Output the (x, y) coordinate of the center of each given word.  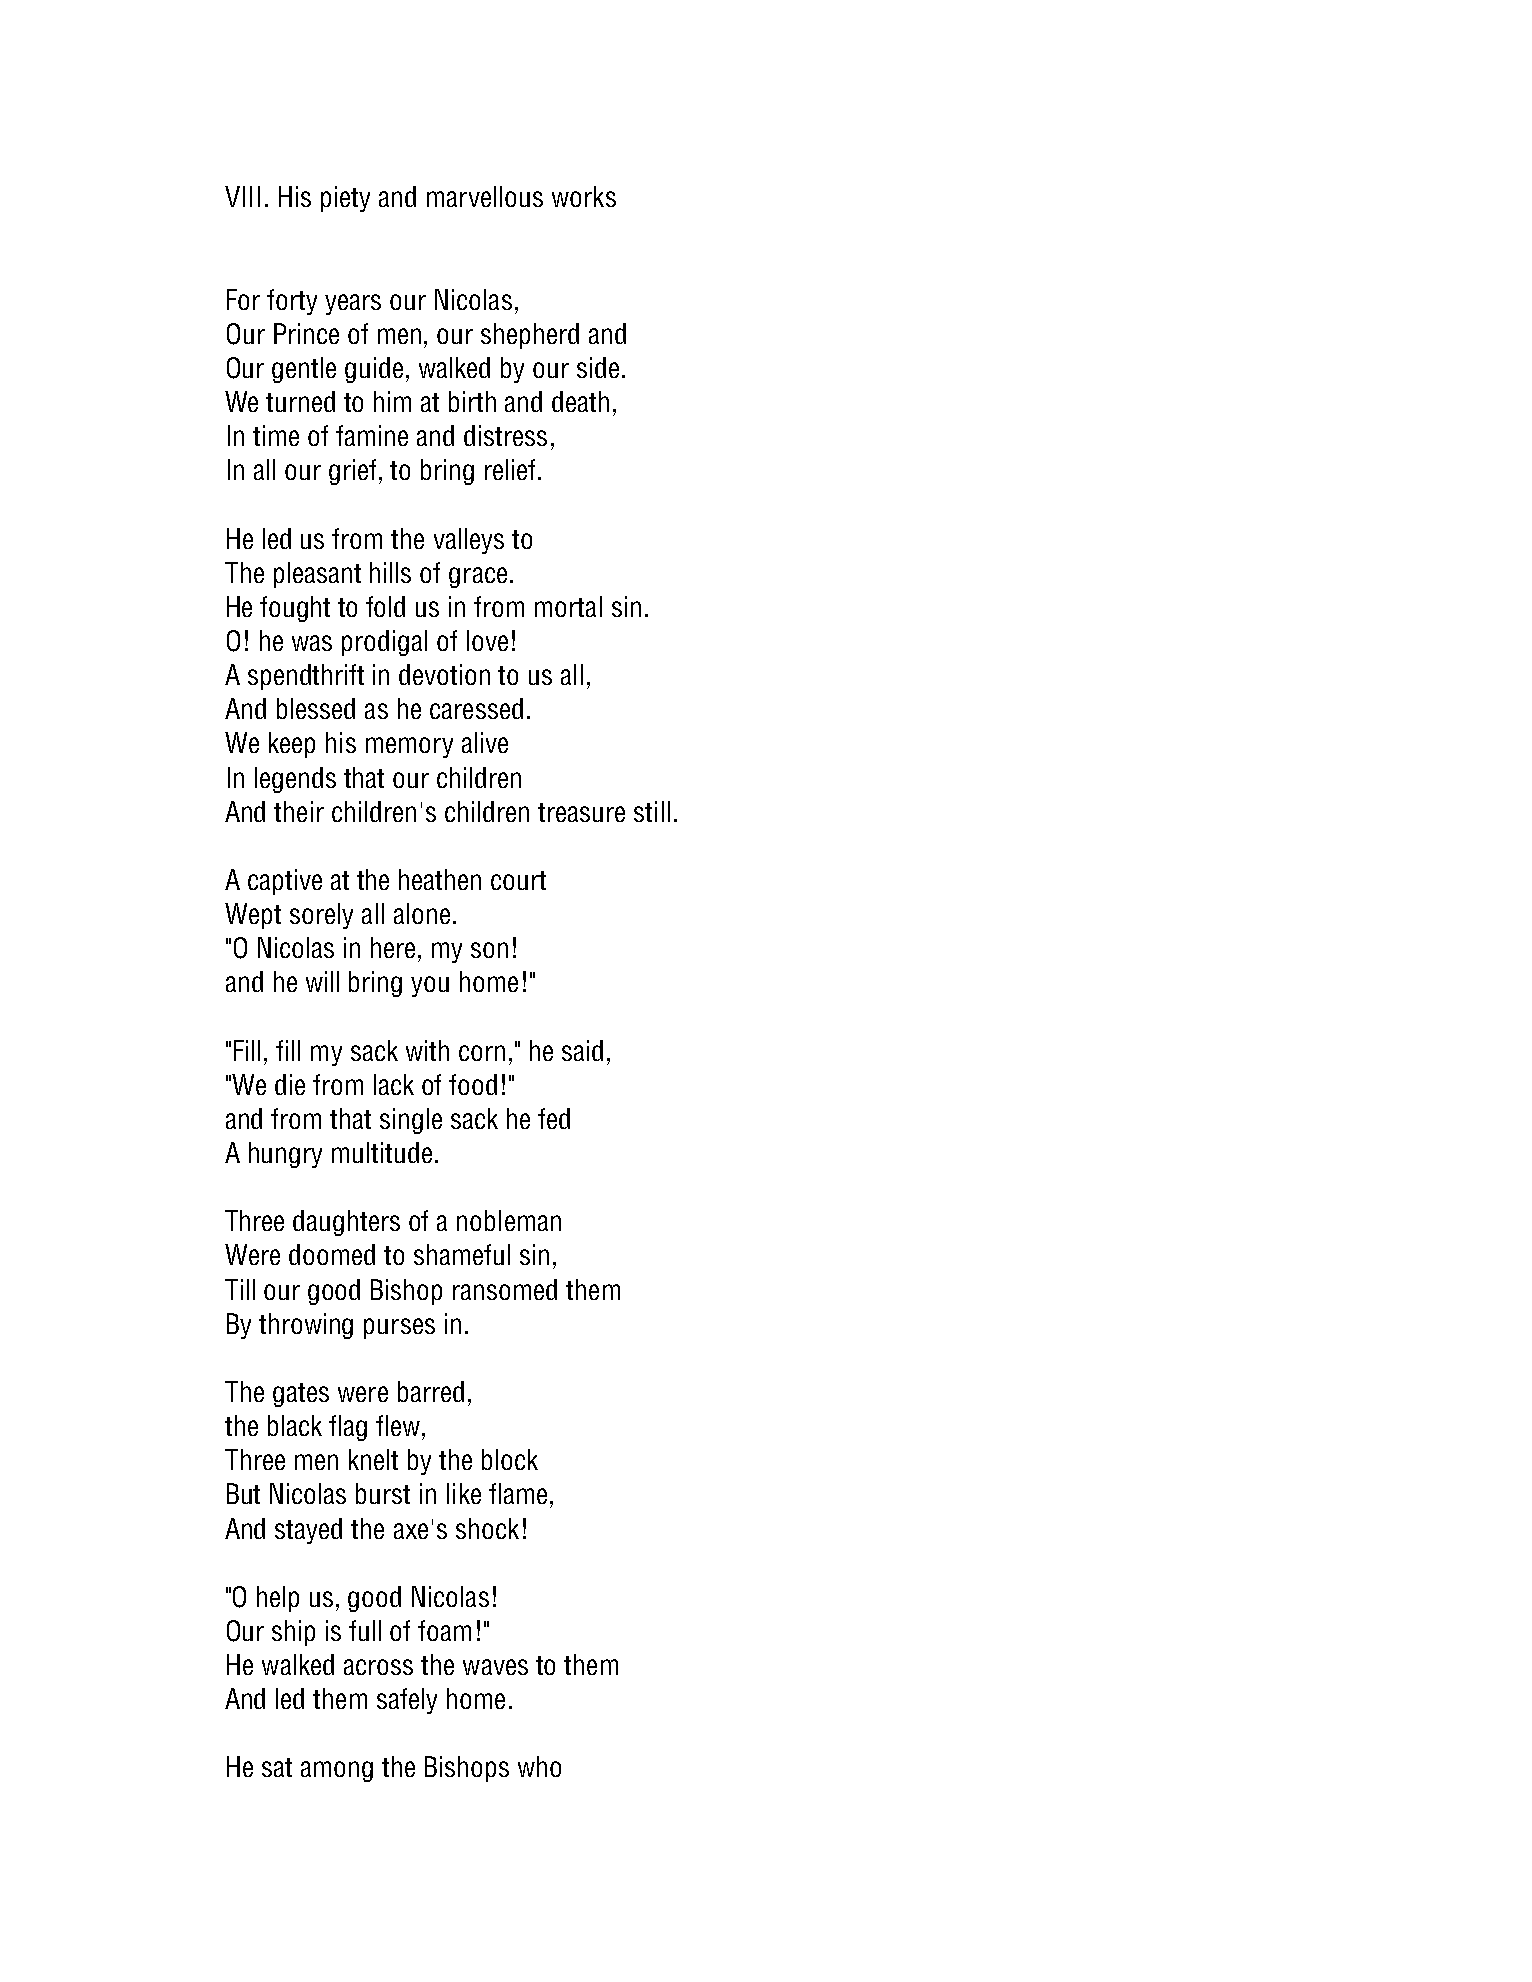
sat (277, 1767)
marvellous (485, 196)
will (322, 981)
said (582, 1050)
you (430, 986)
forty (292, 302)
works (584, 196)
